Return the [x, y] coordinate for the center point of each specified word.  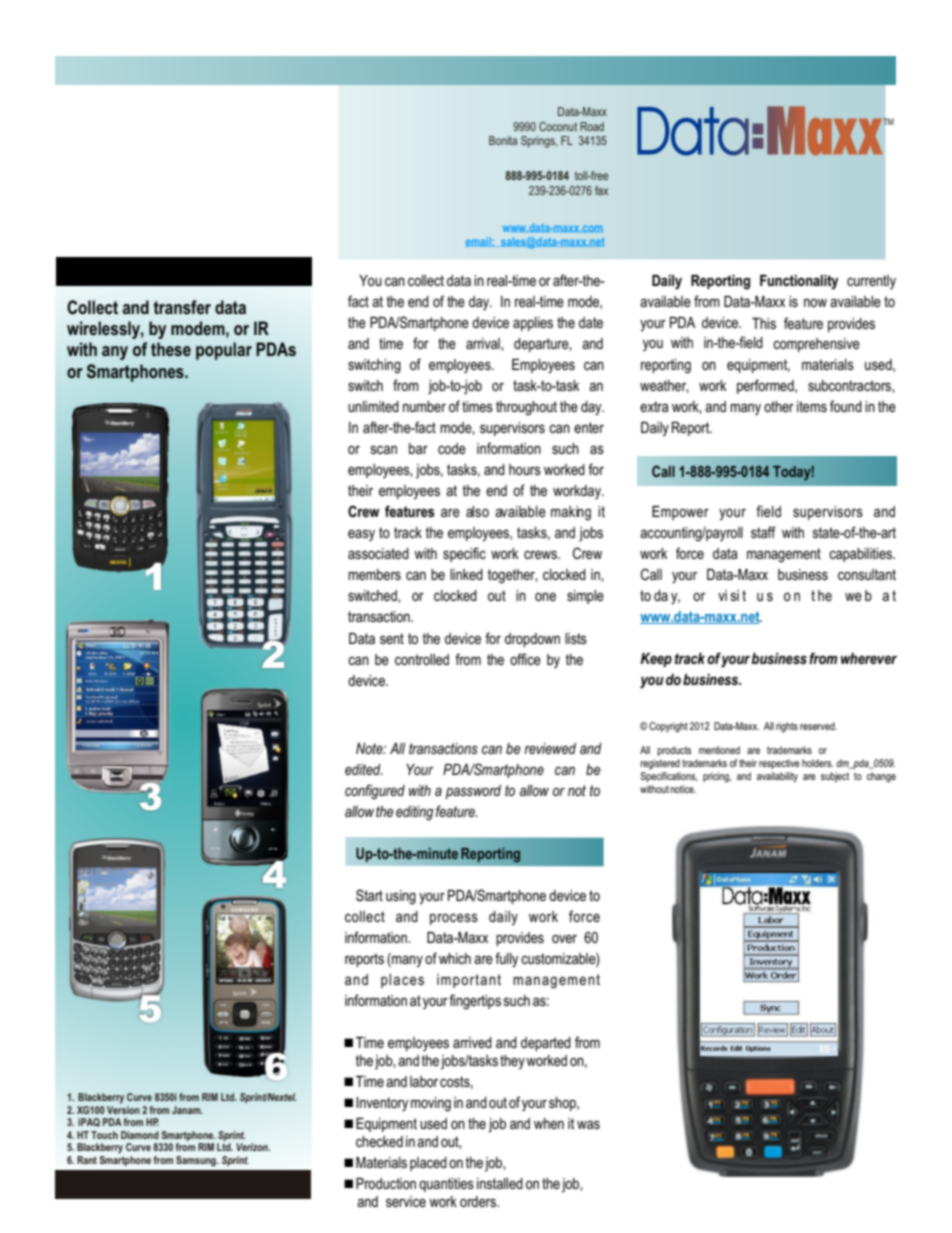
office [525, 659]
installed [500, 1183]
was [588, 1124]
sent [392, 638]
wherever [869, 658]
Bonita [503, 140]
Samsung [197, 1161]
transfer [182, 307]
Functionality [799, 282]
